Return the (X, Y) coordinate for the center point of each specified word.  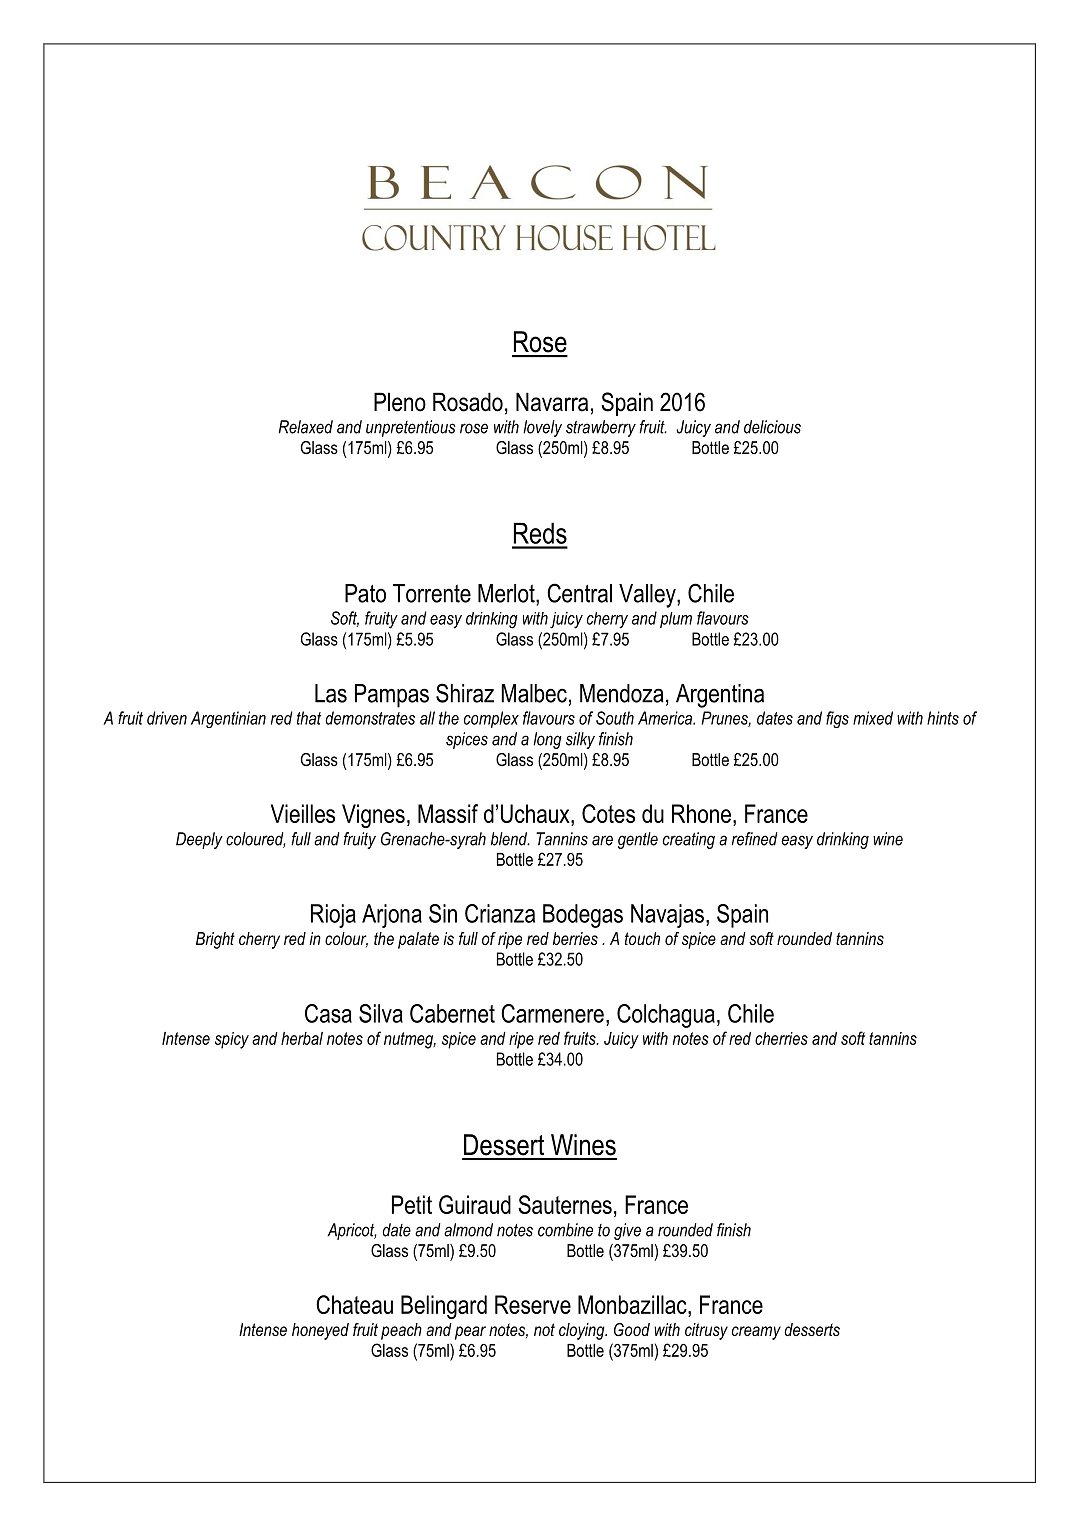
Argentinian (228, 719)
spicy (232, 1040)
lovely (542, 428)
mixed (873, 718)
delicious (772, 427)
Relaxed (306, 427)
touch (642, 938)
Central (579, 593)
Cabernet (452, 1013)
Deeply (199, 840)
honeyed (320, 1331)
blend (510, 839)
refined (755, 839)
